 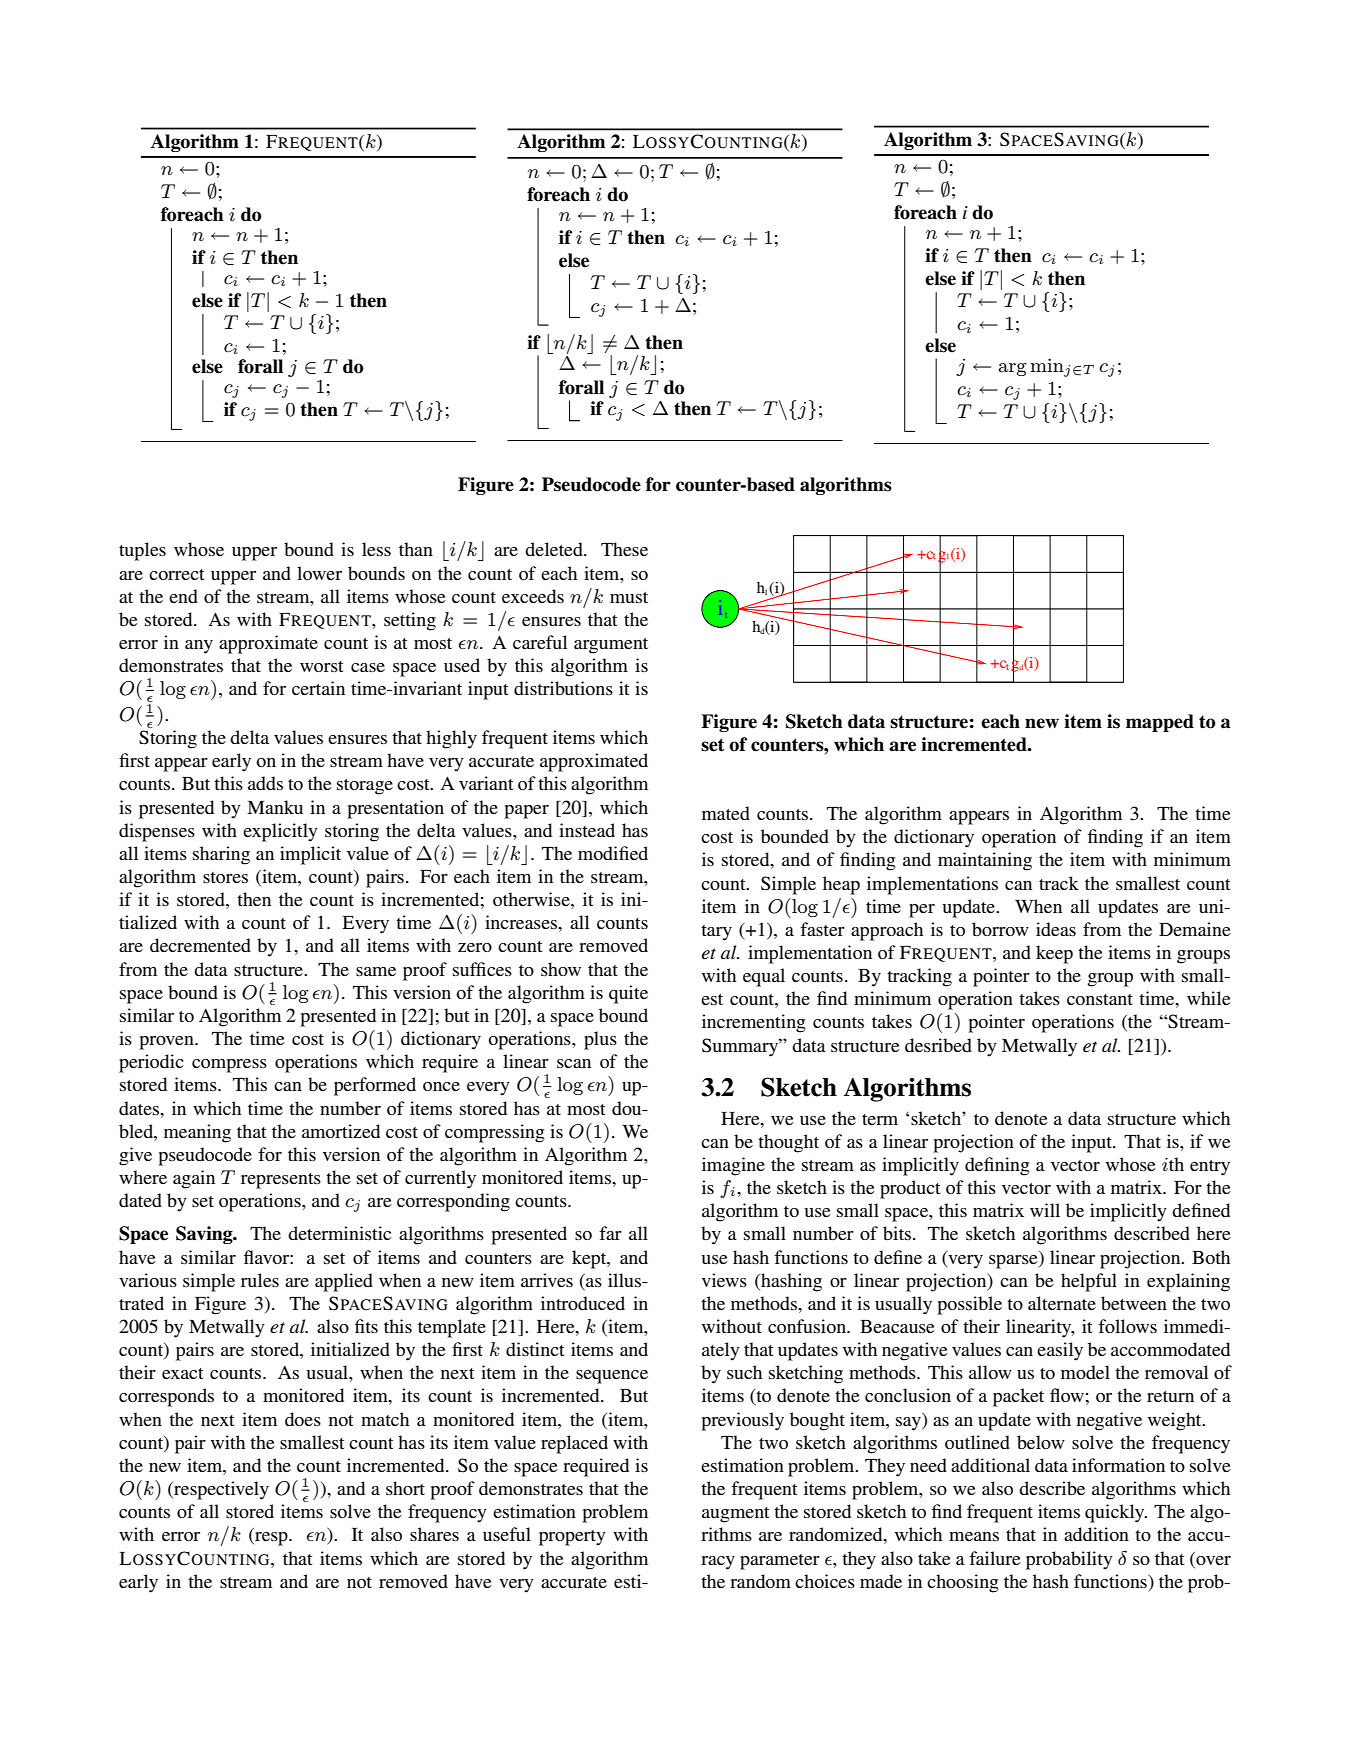 I want to click on shares, so click(x=434, y=1534).
